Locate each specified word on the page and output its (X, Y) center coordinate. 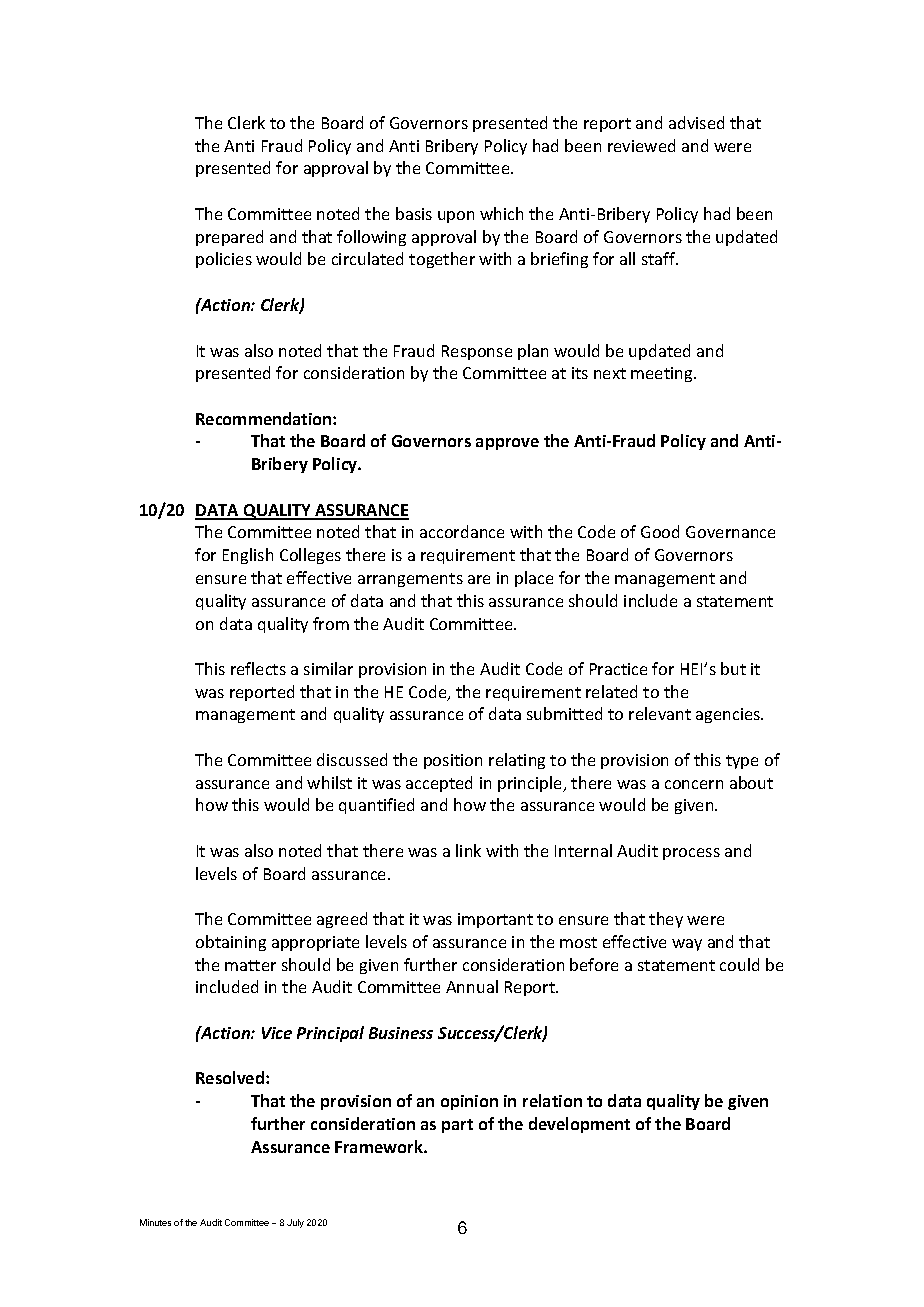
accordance (462, 531)
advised (696, 122)
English (248, 556)
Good (660, 531)
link (468, 850)
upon (456, 217)
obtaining (231, 943)
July (295, 1223)
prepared (229, 238)
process (691, 854)
